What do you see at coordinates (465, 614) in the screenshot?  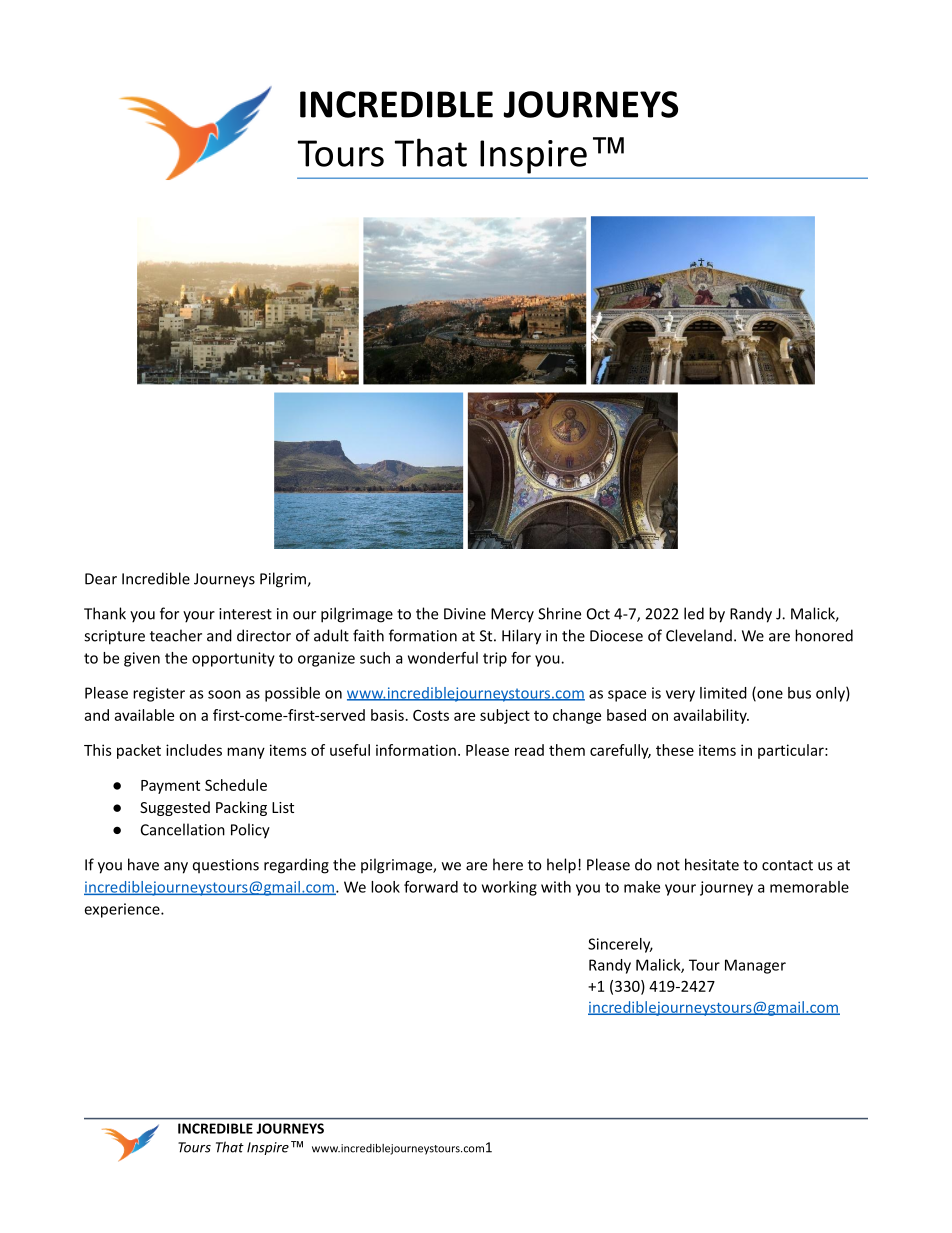 I see `Divine` at bounding box center [465, 614].
